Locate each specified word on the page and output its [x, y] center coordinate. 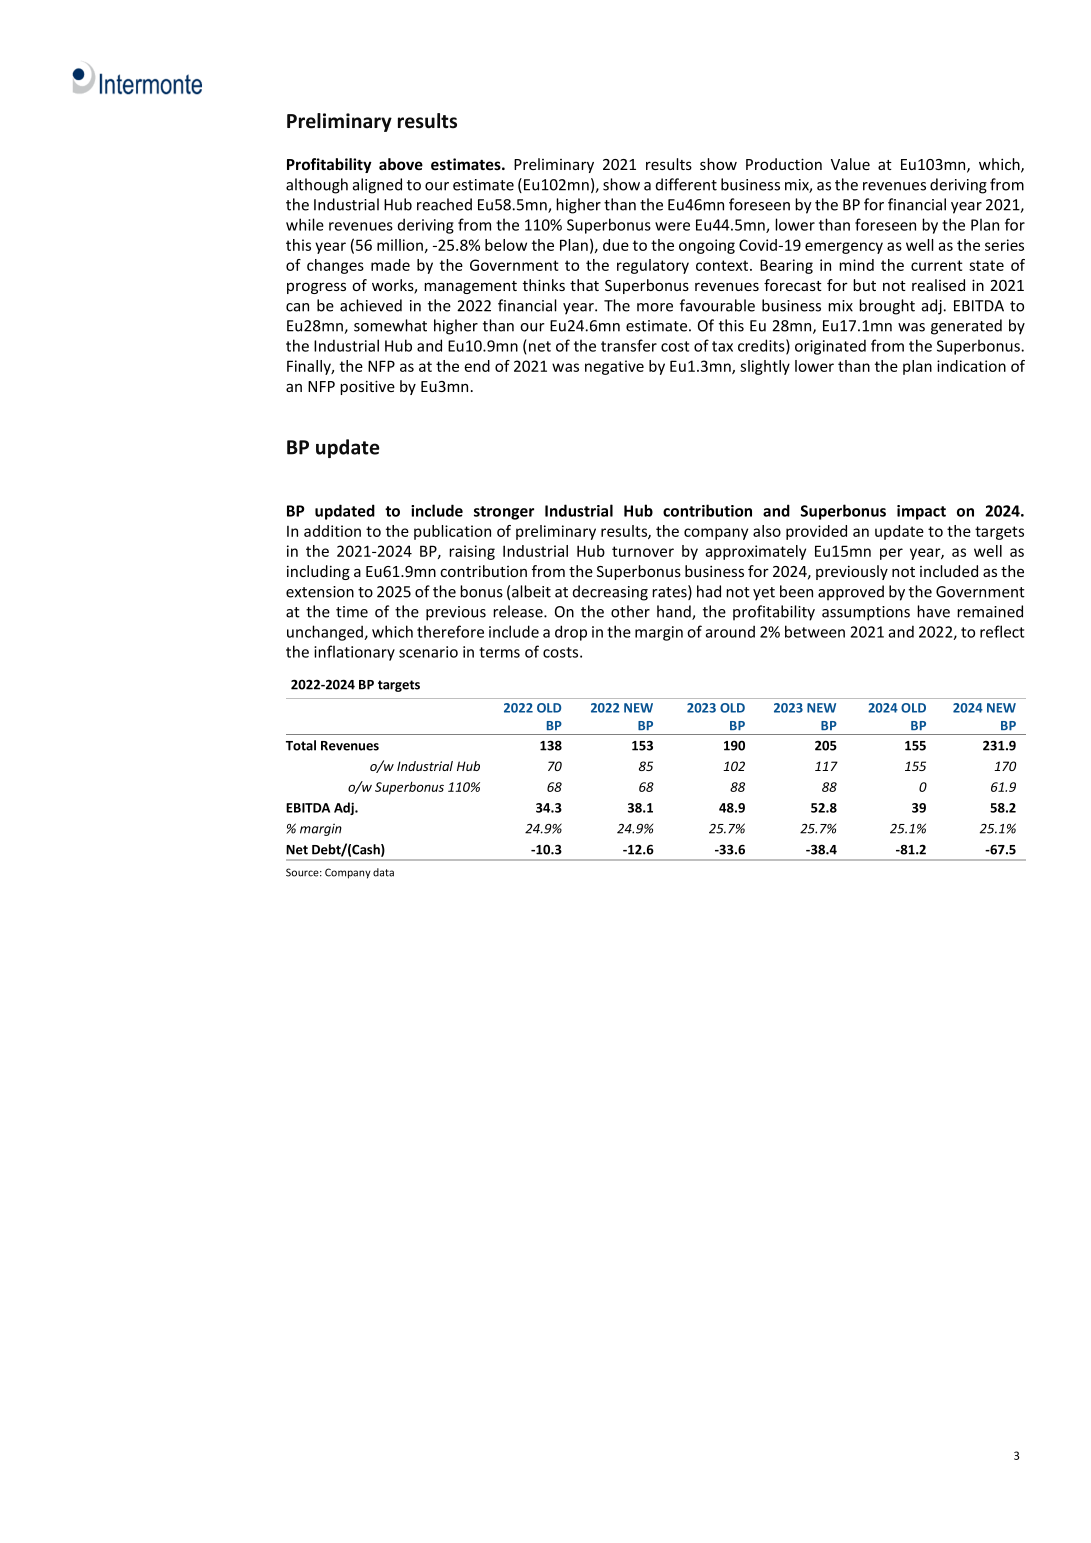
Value [850, 164]
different [686, 184]
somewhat [390, 325]
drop [571, 633]
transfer [629, 345]
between [815, 631]
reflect [1002, 631]
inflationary [354, 653]
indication [971, 366]
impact [921, 512]
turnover [643, 551]
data [383, 872]
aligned [377, 186]
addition [332, 531]
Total [301, 745]
